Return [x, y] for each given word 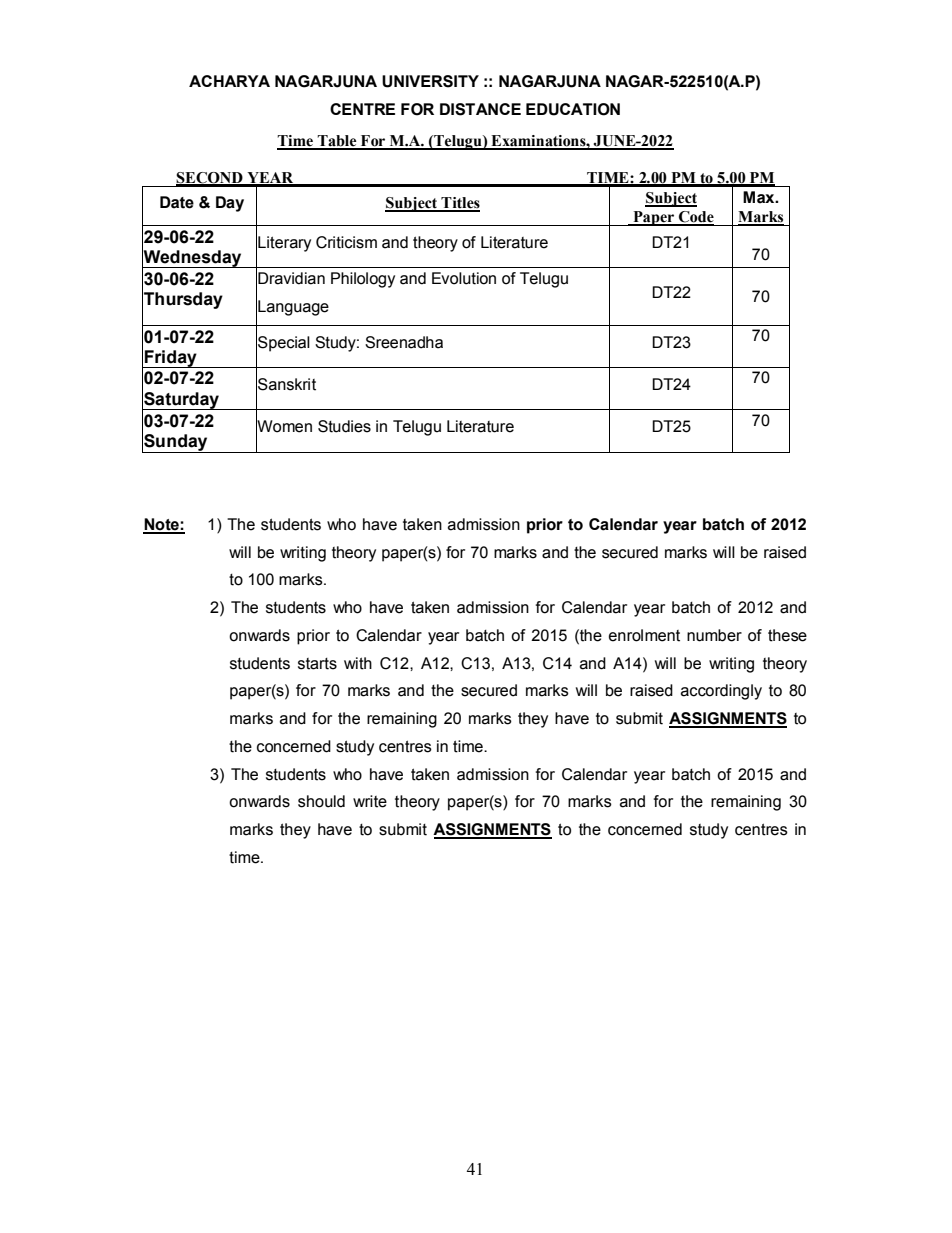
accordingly [721, 692]
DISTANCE [480, 109]
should [321, 801]
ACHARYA [229, 81]
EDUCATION [573, 109]
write [370, 801]
